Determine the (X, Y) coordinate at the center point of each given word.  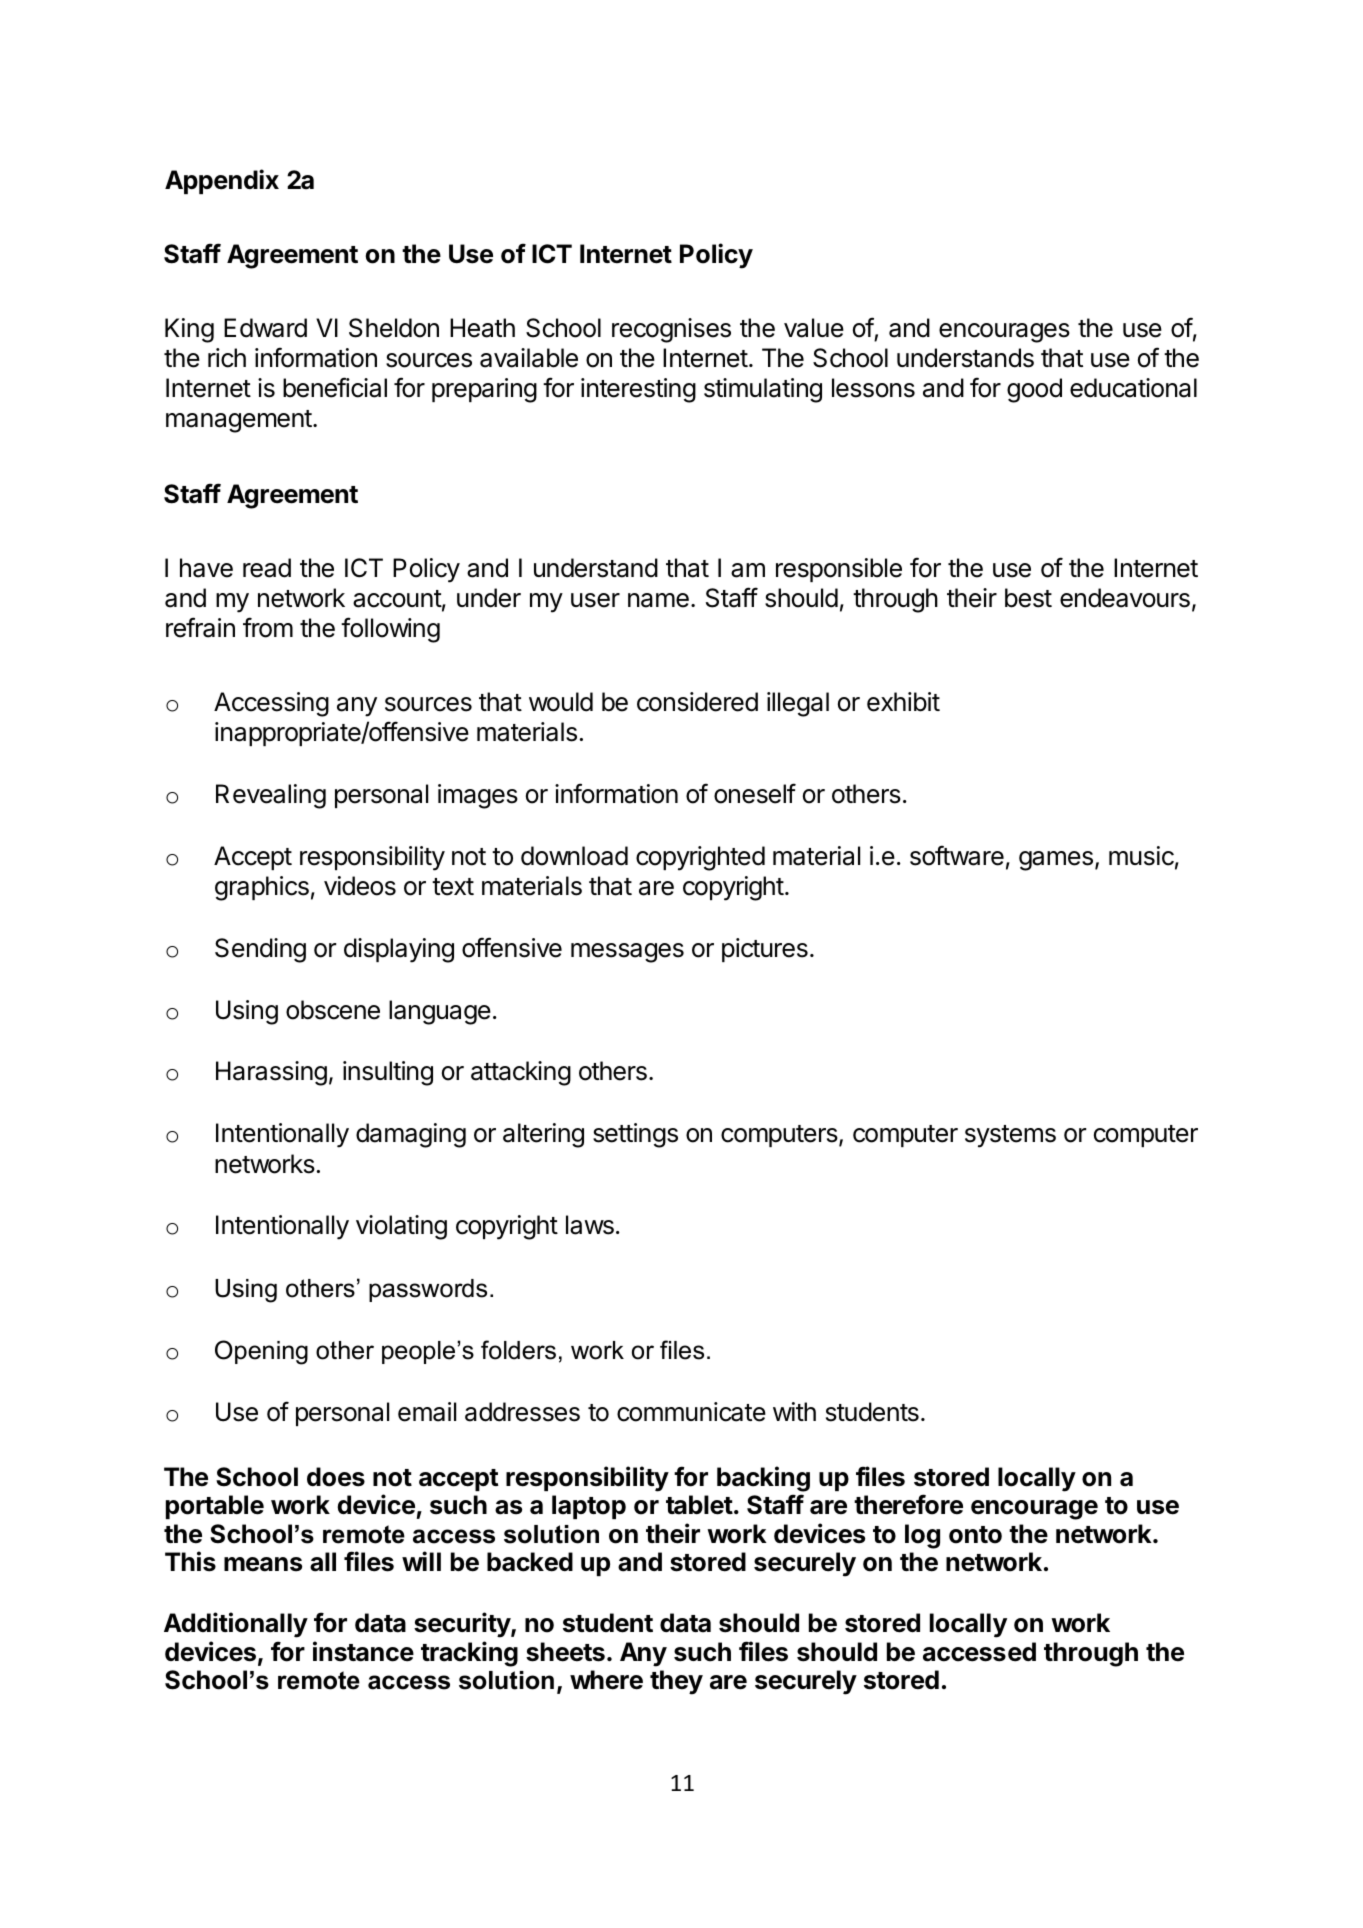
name (658, 600)
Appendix (222, 181)
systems (1010, 1136)
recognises (671, 330)
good (1034, 390)
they (676, 1682)
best (1028, 598)
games (1056, 861)
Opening (261, 1352)
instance (363, 1651)
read (267, 568)
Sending (260, 950)
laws (590, 1225)
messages (627, 953)
